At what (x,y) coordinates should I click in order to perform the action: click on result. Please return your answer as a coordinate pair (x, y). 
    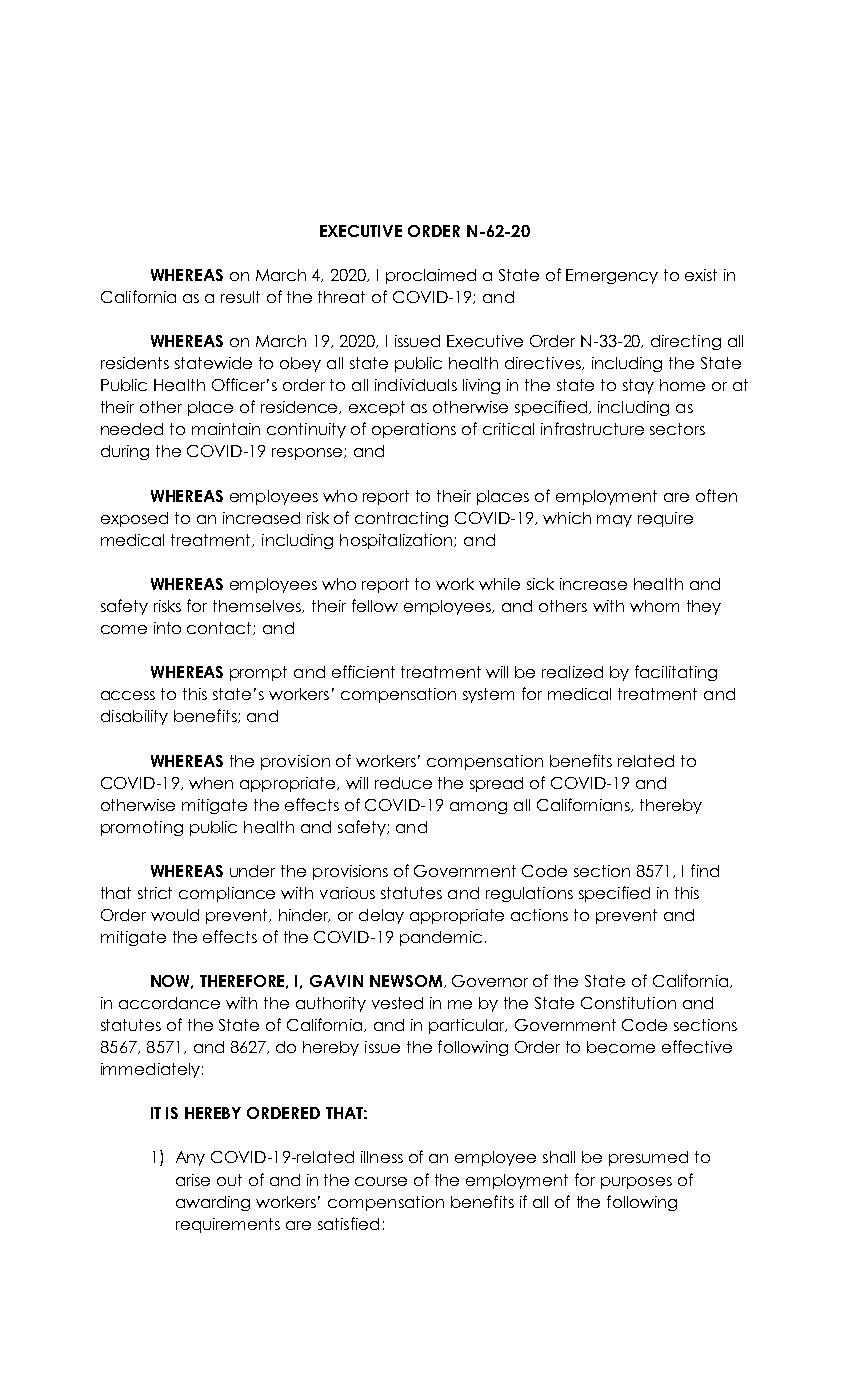
    Looking at the image, I should click on (240, 297).
